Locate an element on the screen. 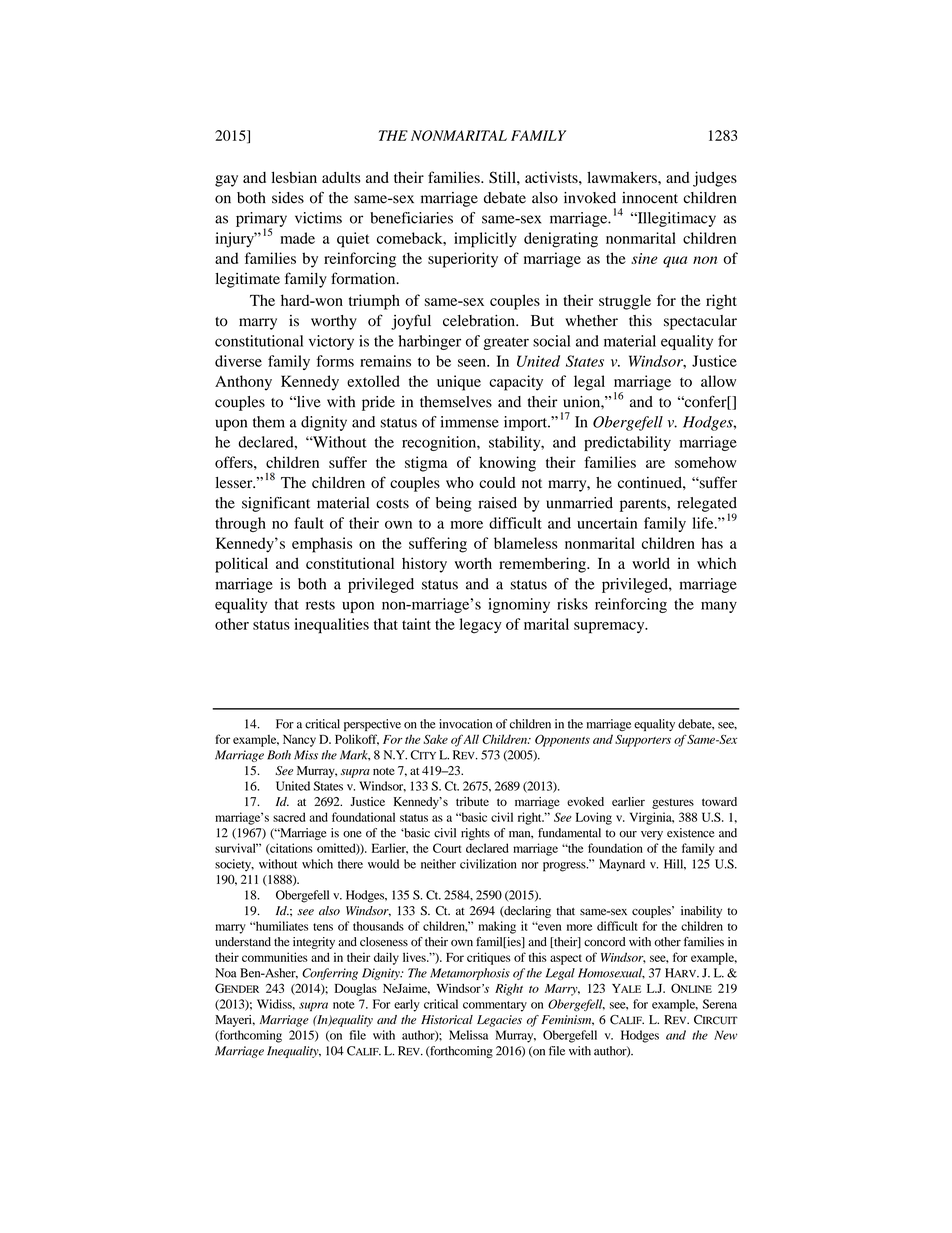 Image resolution: width=952 pixels, height=1233 pixels. Serena is located at coordinates (720, 1004).
